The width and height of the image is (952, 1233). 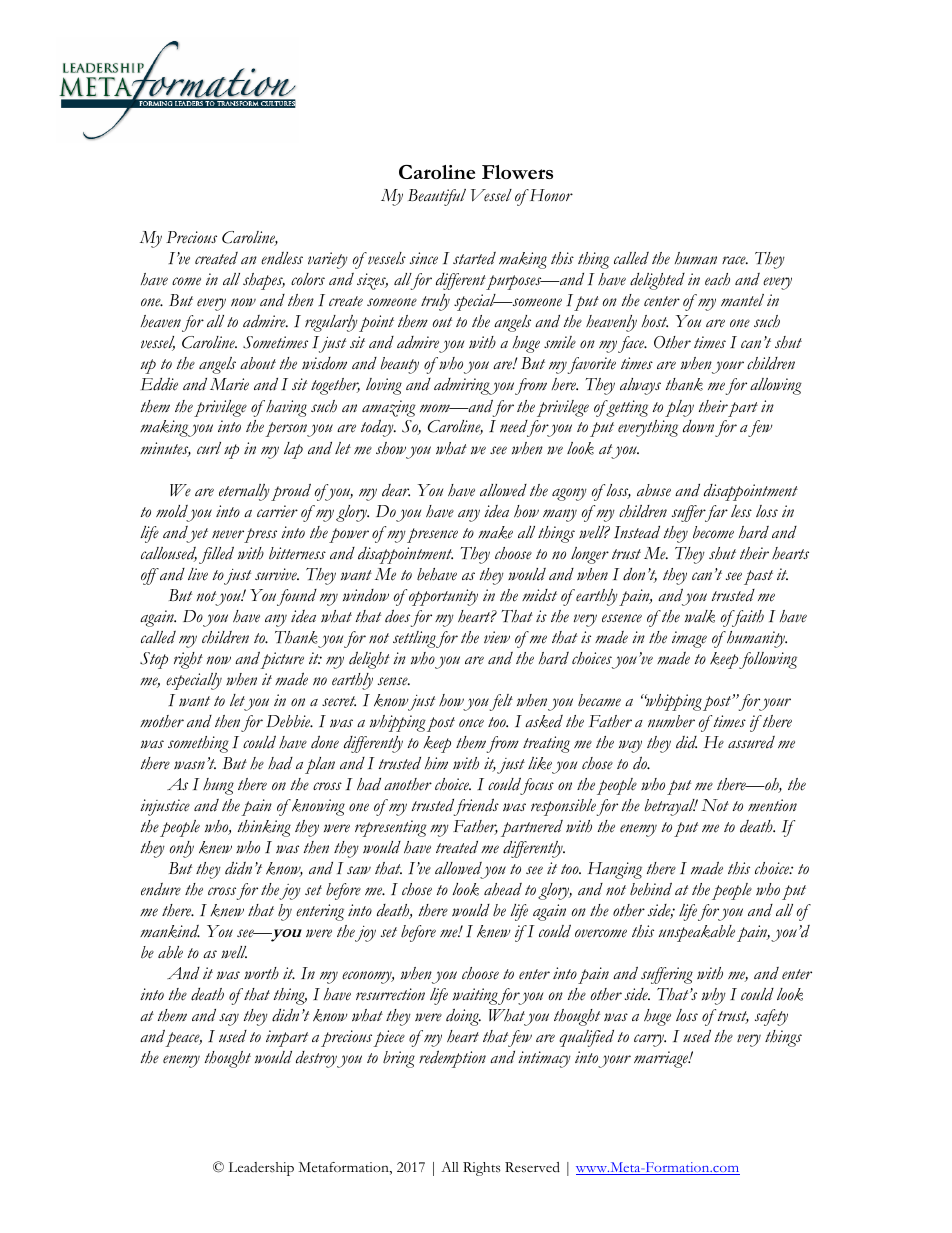 What do you see at coordinates (679, 408) in the image?
I see `play` at bounding box center [679, 408].
